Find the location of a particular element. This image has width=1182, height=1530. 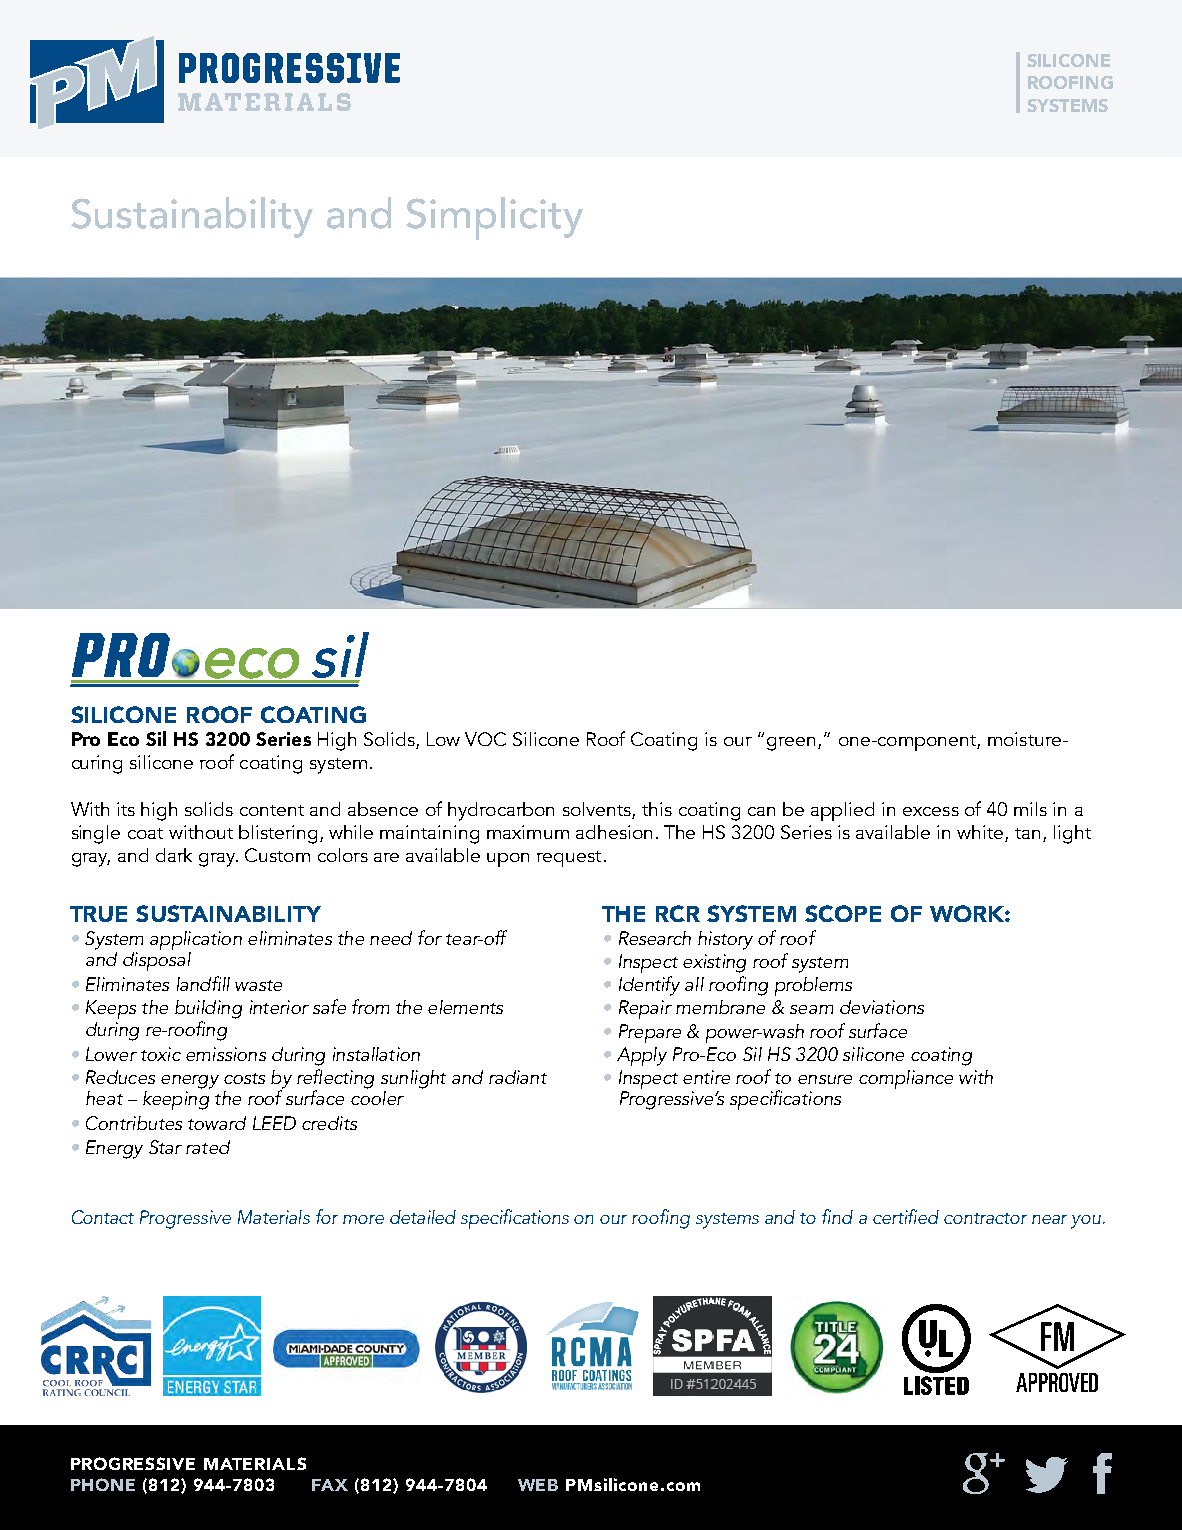

white is located at coordinates (980, 832).
